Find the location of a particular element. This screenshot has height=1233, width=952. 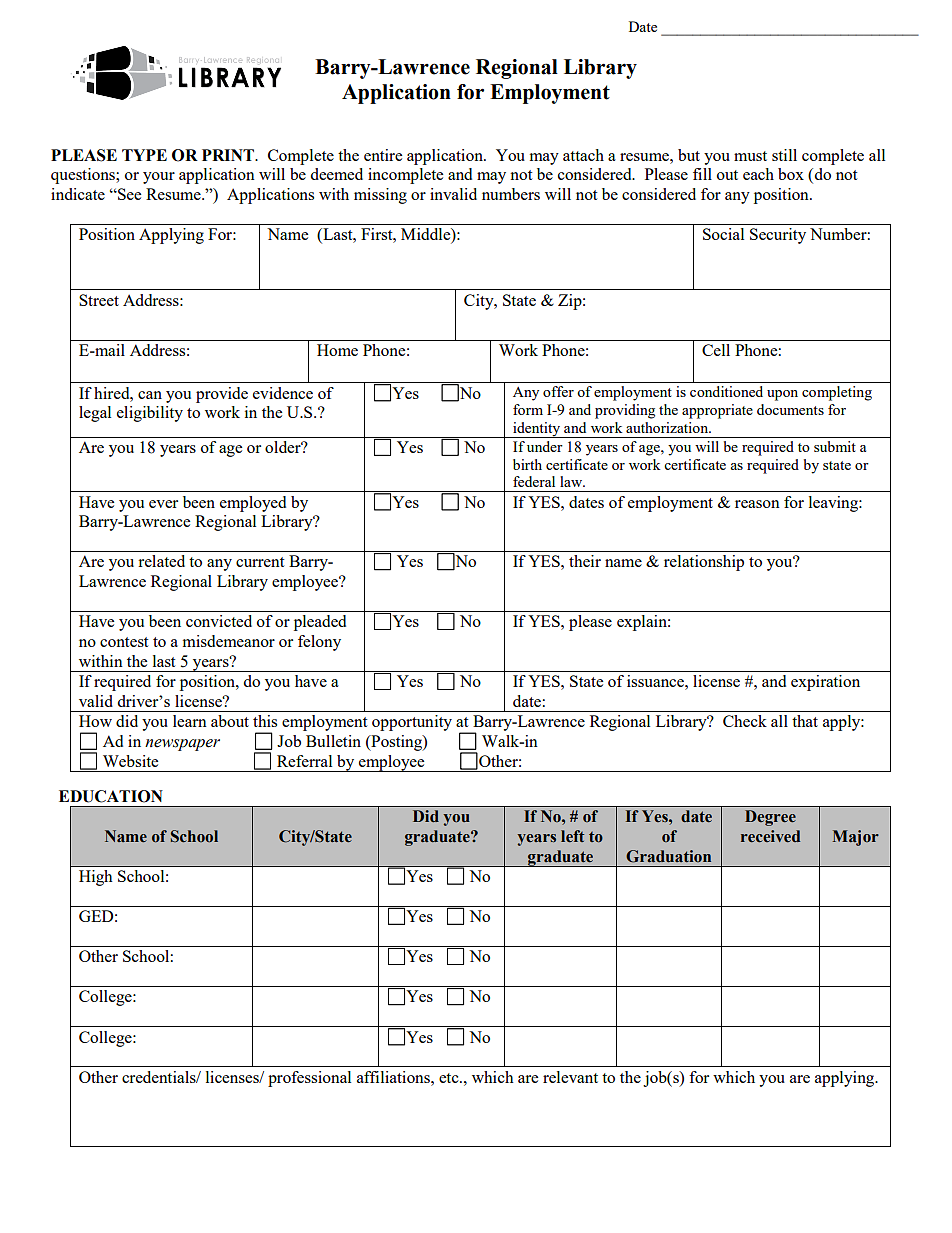

your is located at coordinates (159, 178).
